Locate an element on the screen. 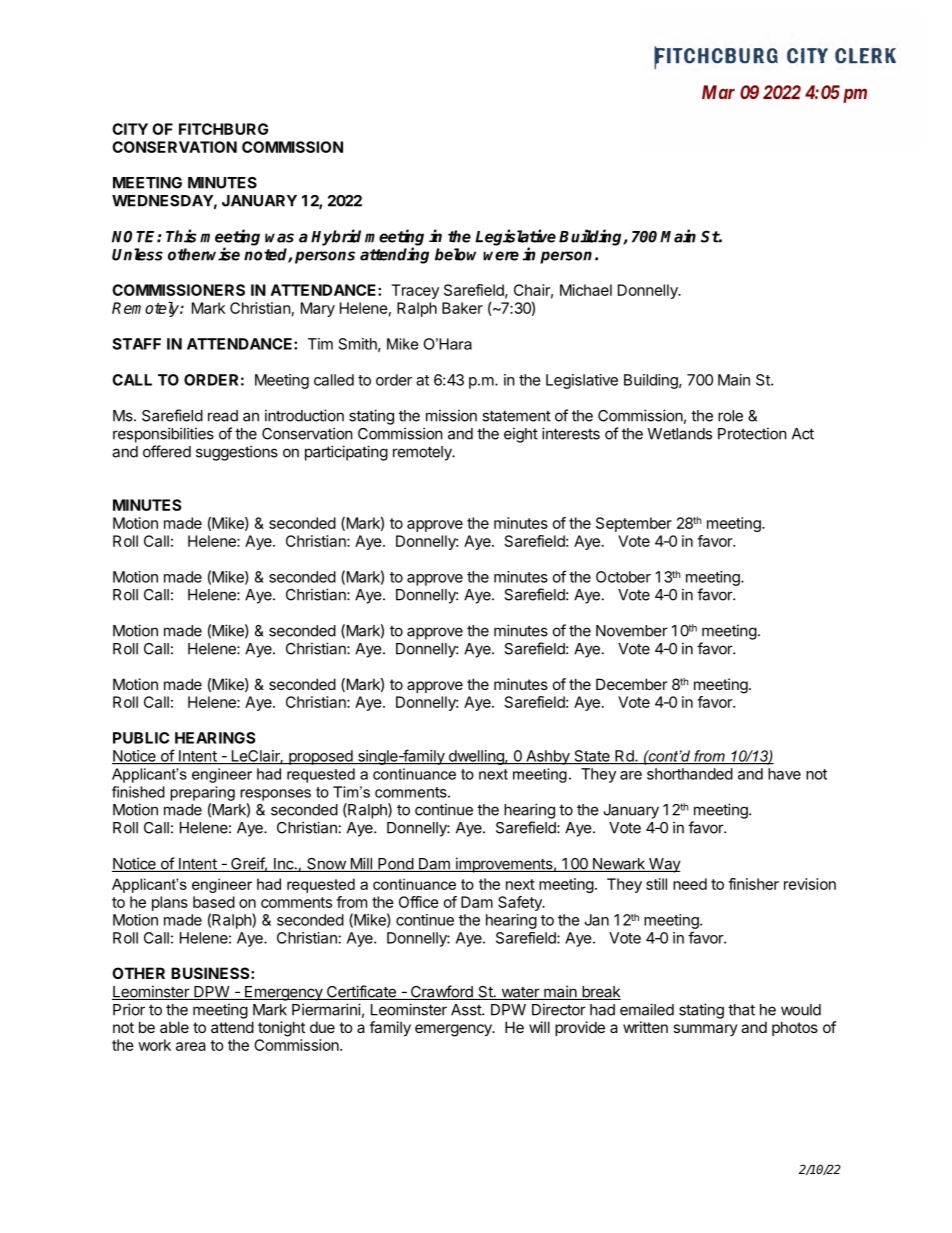  This is located at coordinates (181, 236).
